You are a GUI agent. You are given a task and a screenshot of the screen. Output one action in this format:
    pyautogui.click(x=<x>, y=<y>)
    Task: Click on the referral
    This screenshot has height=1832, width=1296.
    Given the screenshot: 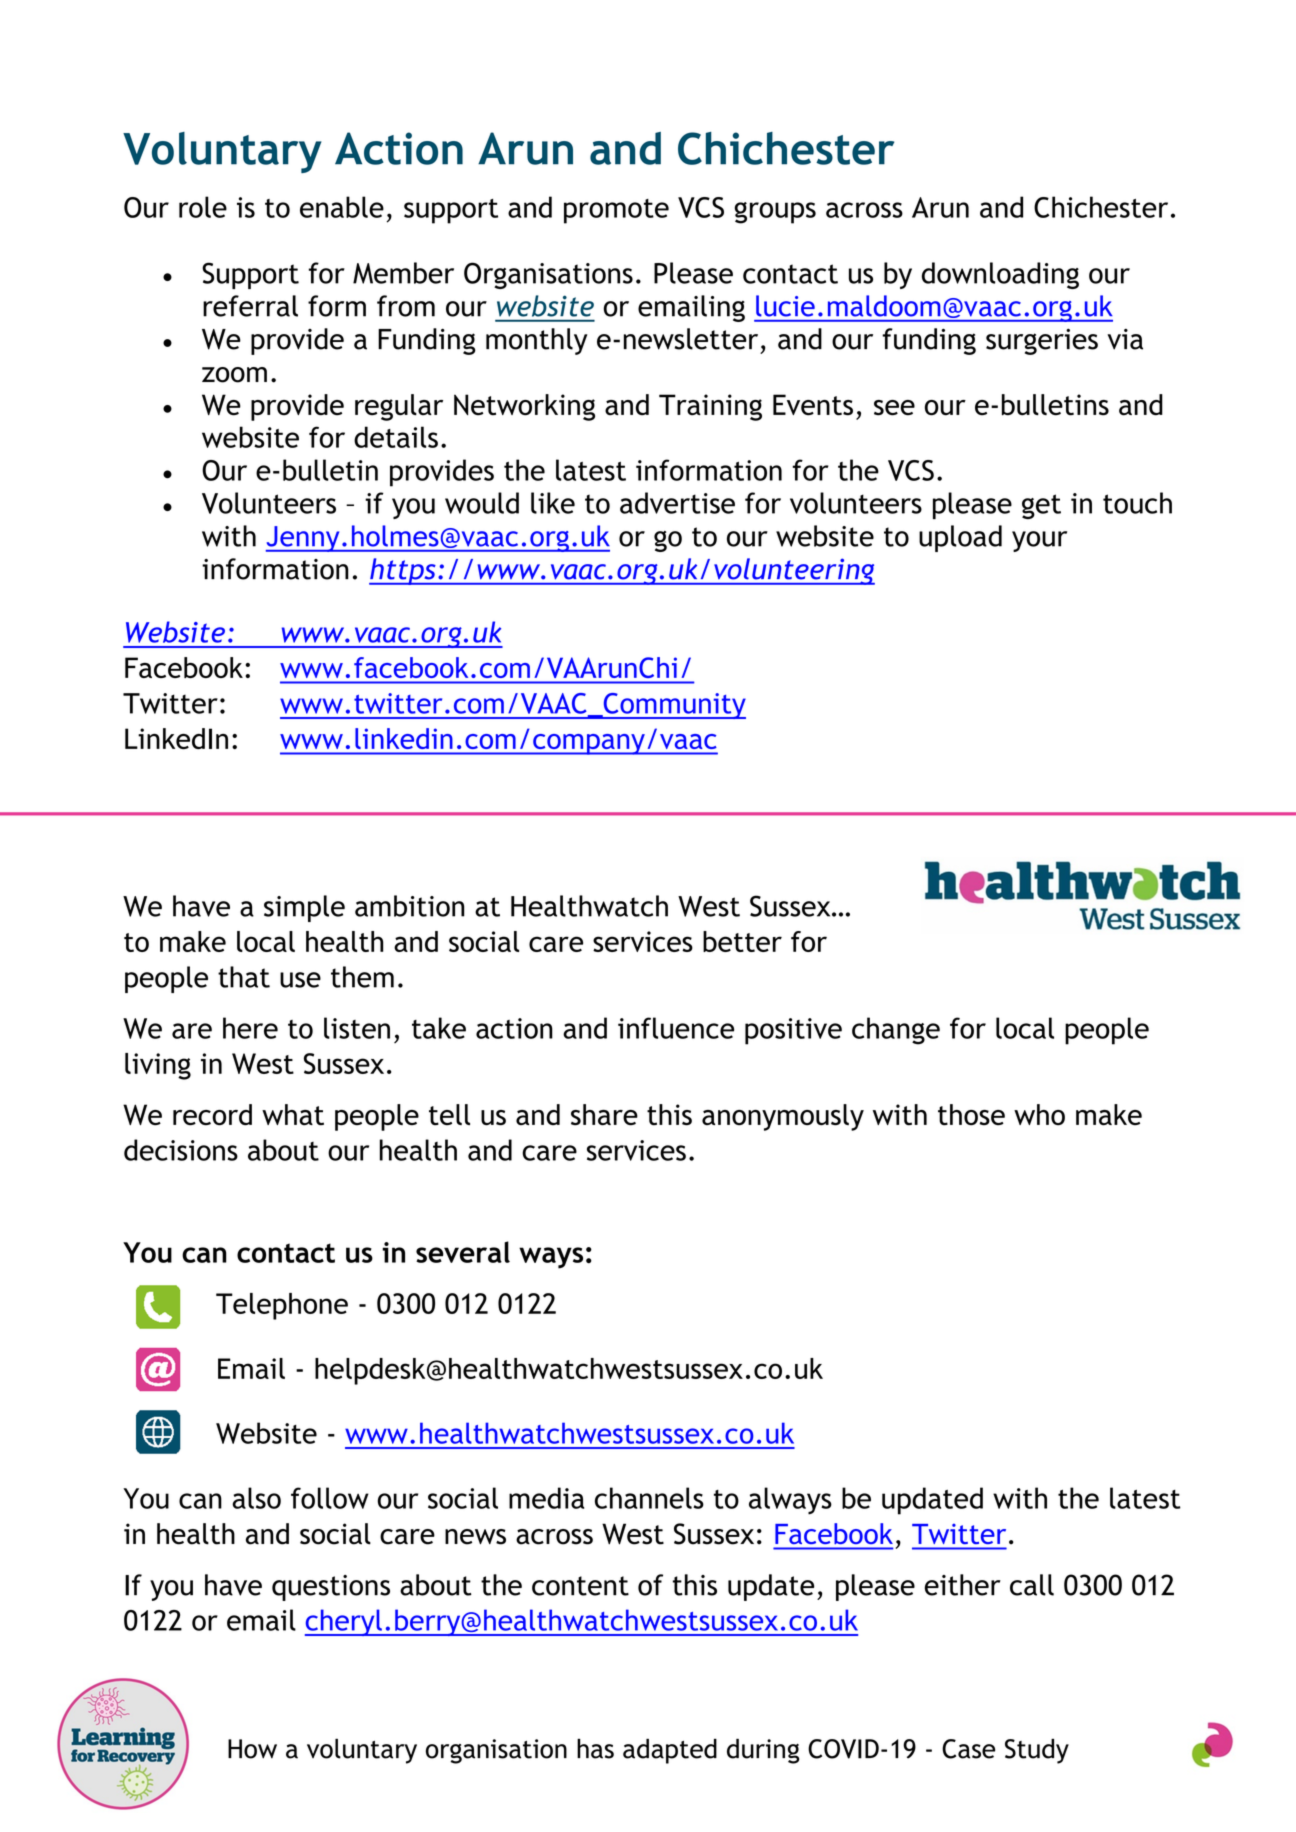 What is the action you would take?
    pyautogui.click(x=250, y=306)
